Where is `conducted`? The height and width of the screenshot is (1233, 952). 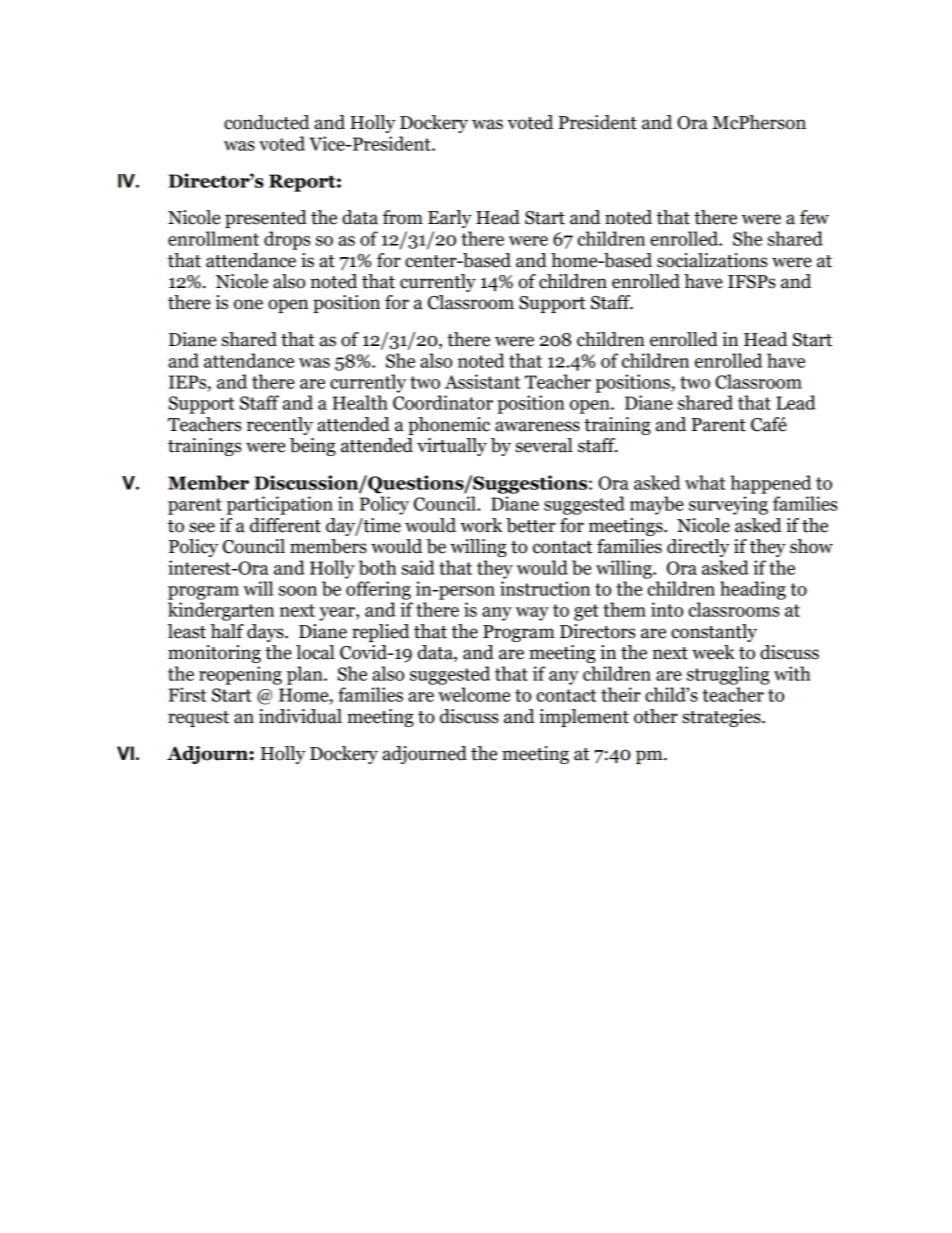
conducted is located at coordinates (267, 122).
